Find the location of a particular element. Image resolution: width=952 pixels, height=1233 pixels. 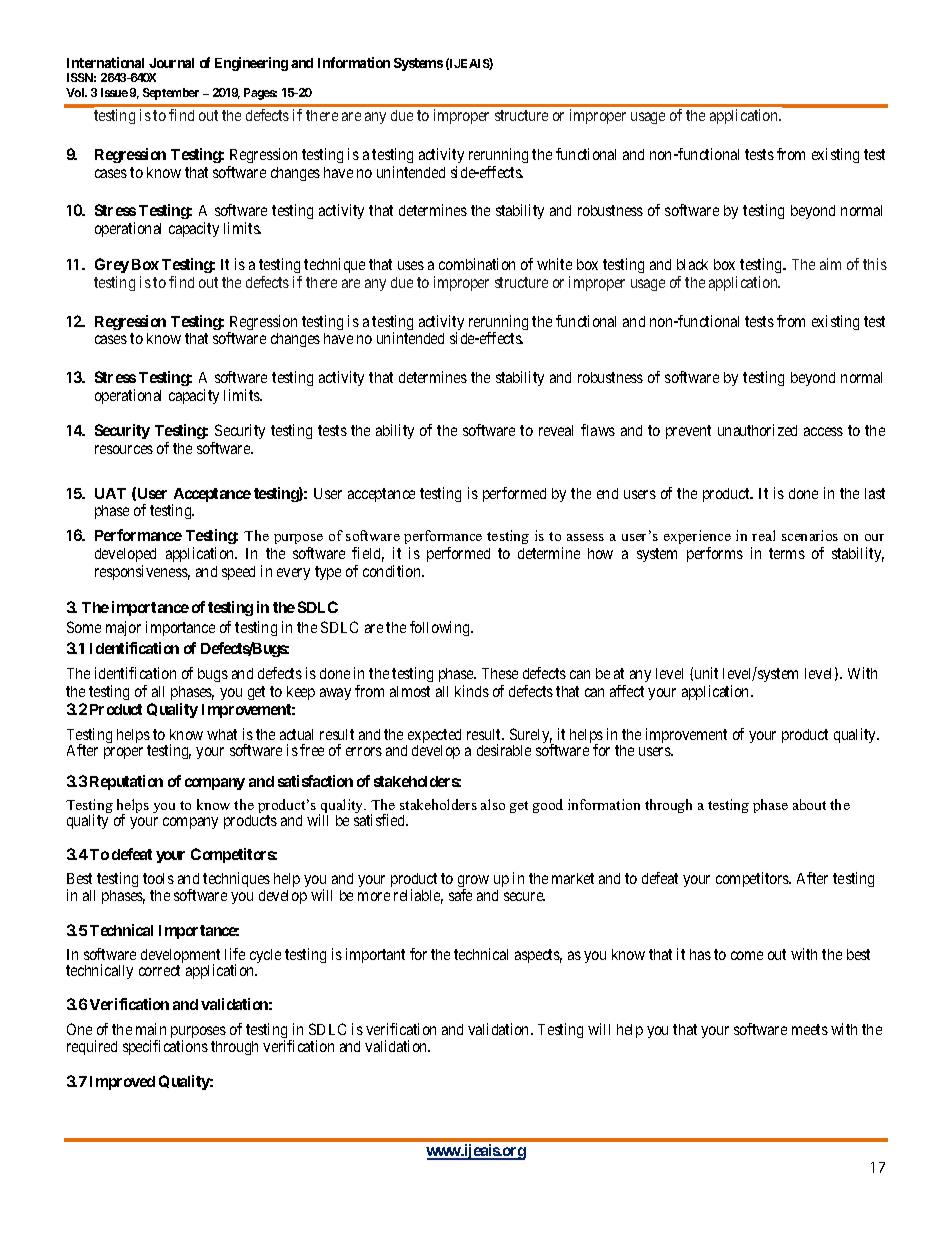

Grey is located at coordinates (112, 265).
